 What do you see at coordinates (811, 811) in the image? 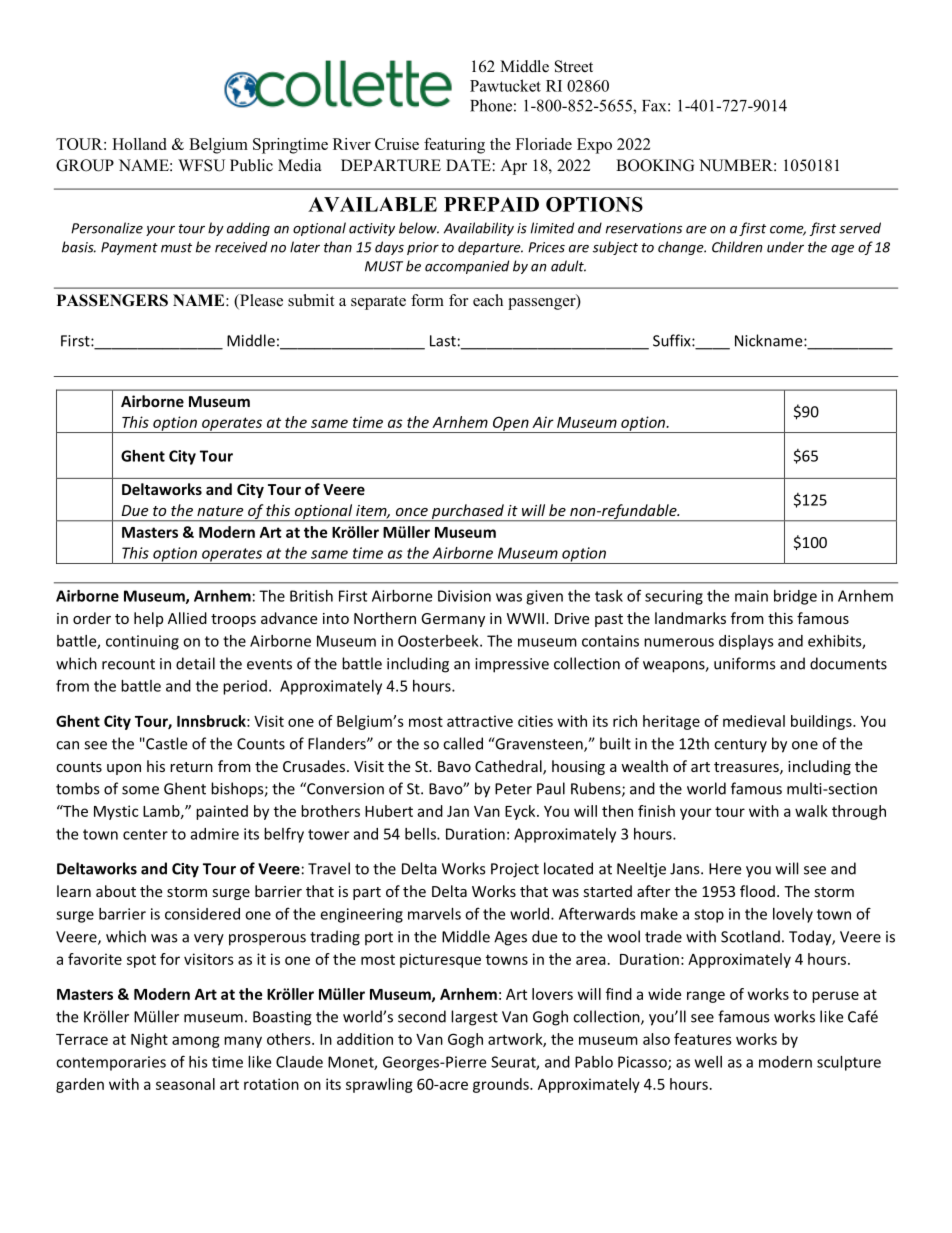
I see `walk` at bounding box center [811, 811].
